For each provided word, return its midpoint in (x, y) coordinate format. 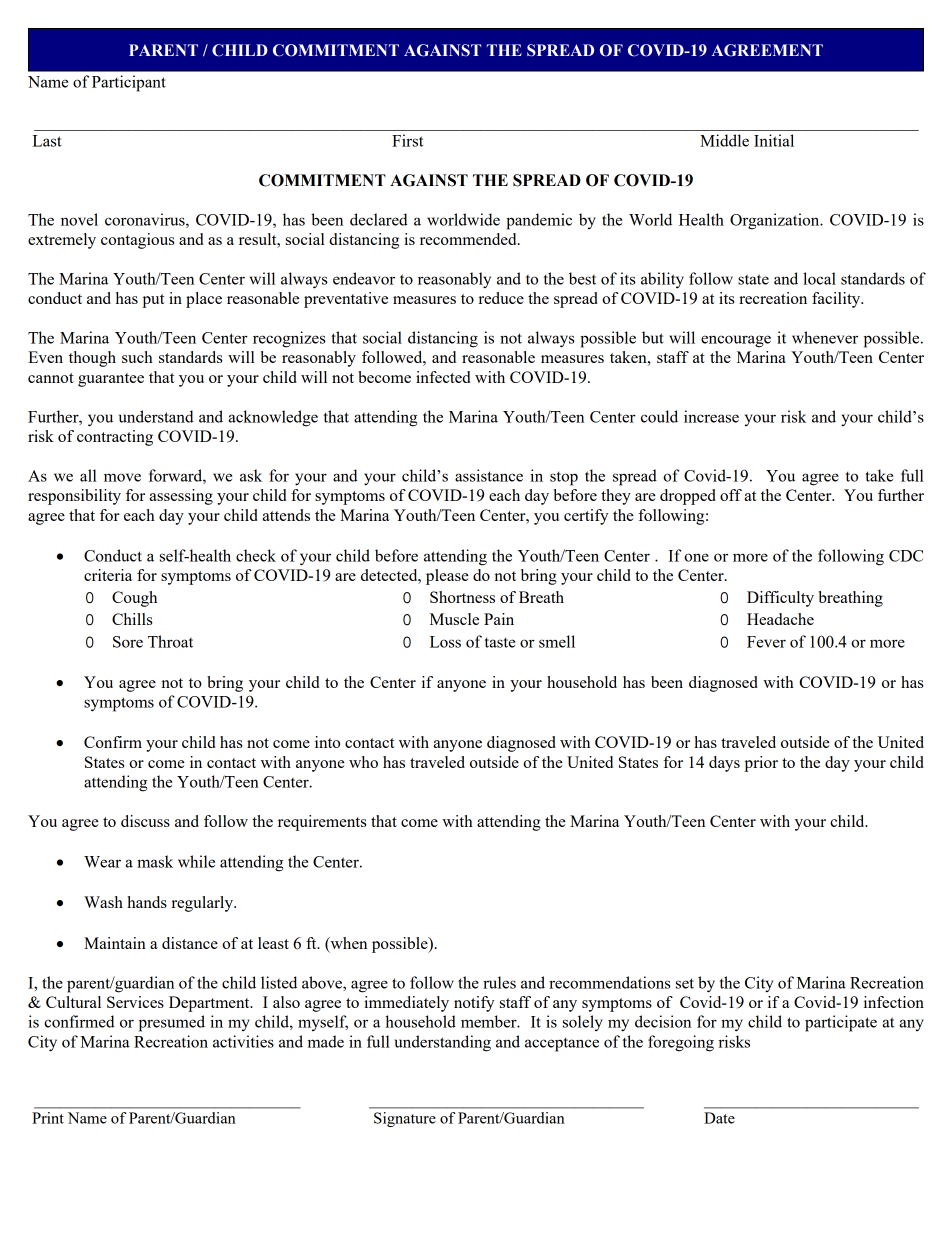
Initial (774, 140)
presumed (172, 1023)
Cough (134, 599)
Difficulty (780, 599)
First (407, 140)
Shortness (462, 597)
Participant (129, 83)
